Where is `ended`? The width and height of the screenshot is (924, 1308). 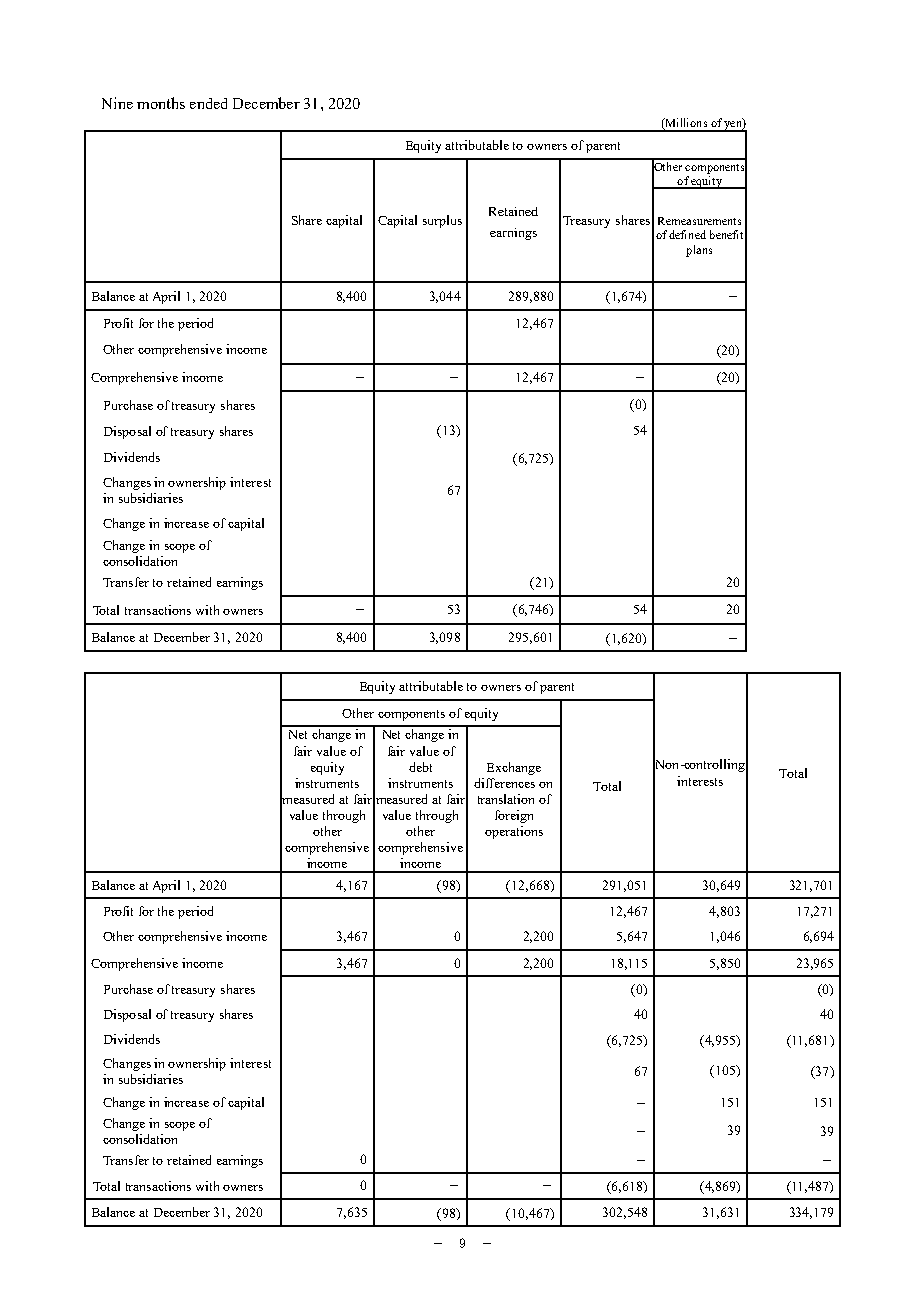 ended is located at coordinates (208, 103).
